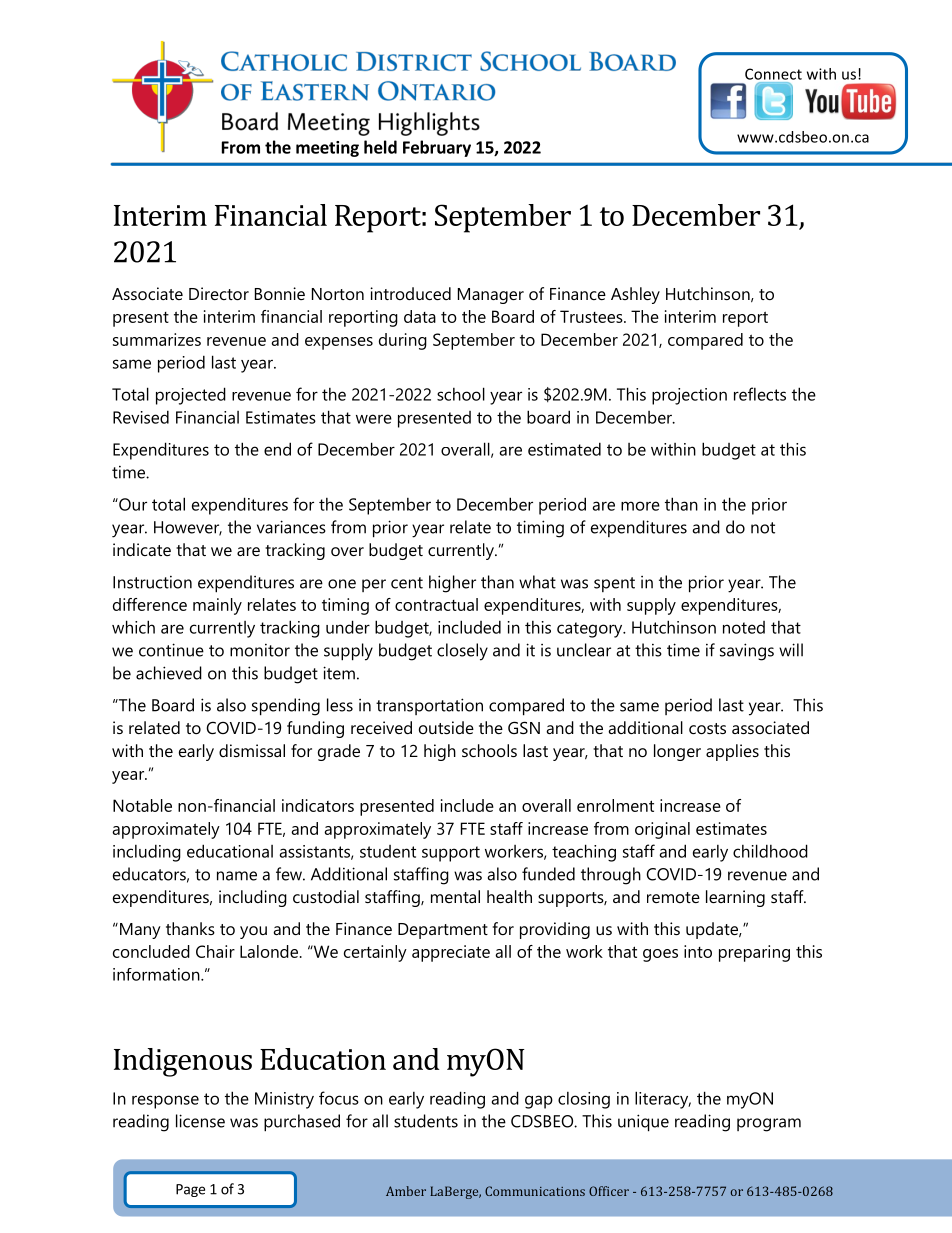 The height and width of the document is (1233, 952). I want to click on Ashley, so click(635, 295).
